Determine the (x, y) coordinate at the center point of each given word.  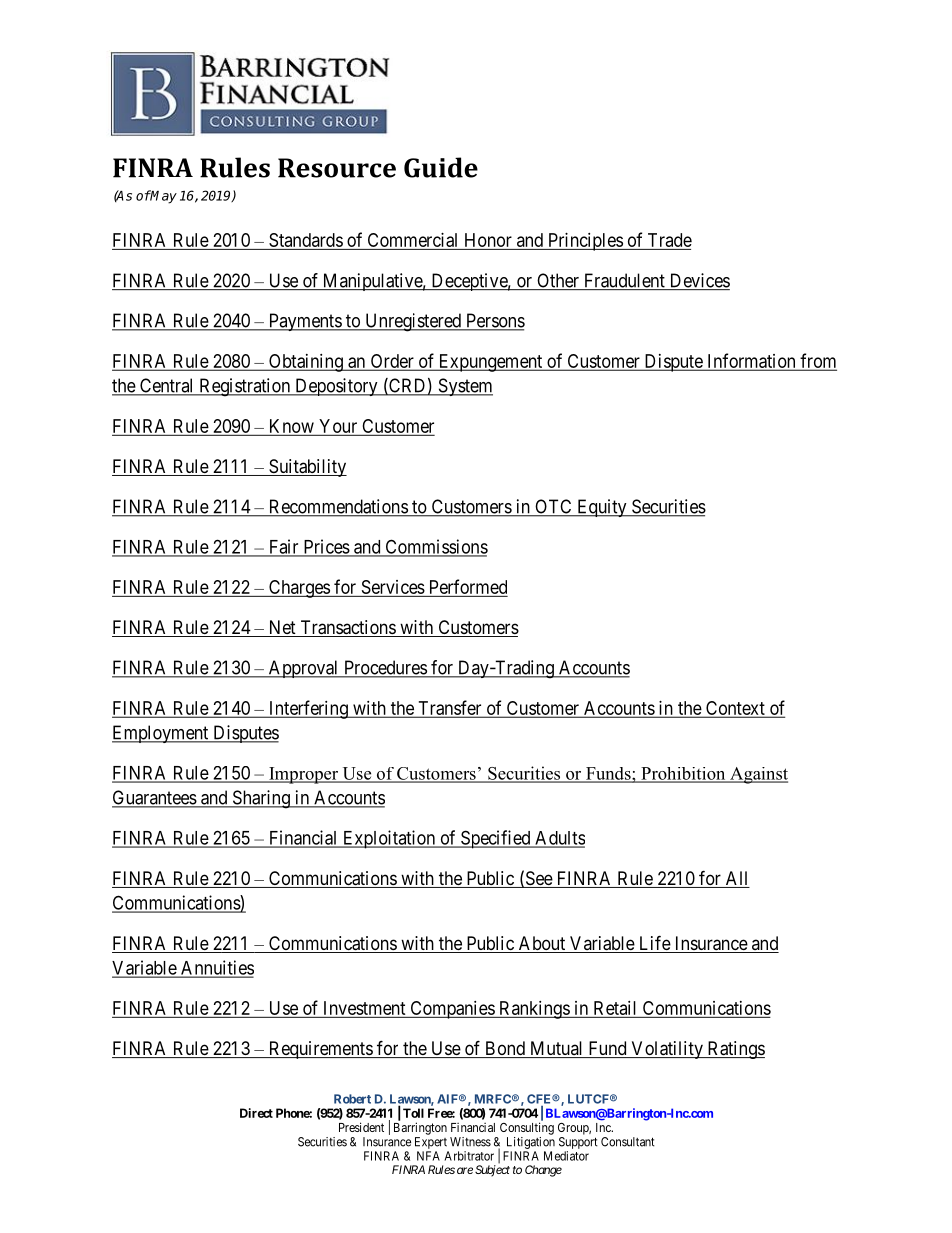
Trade (670, 240)
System (464, 387)
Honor (488, 240)
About (542, 944)
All (736, 878)
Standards (305, 241)
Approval (303, 669)
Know (291, 427)
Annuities (216, 968)
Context (735, 709)
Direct (256, 1113)
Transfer (450, 708)
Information (751, 361)
